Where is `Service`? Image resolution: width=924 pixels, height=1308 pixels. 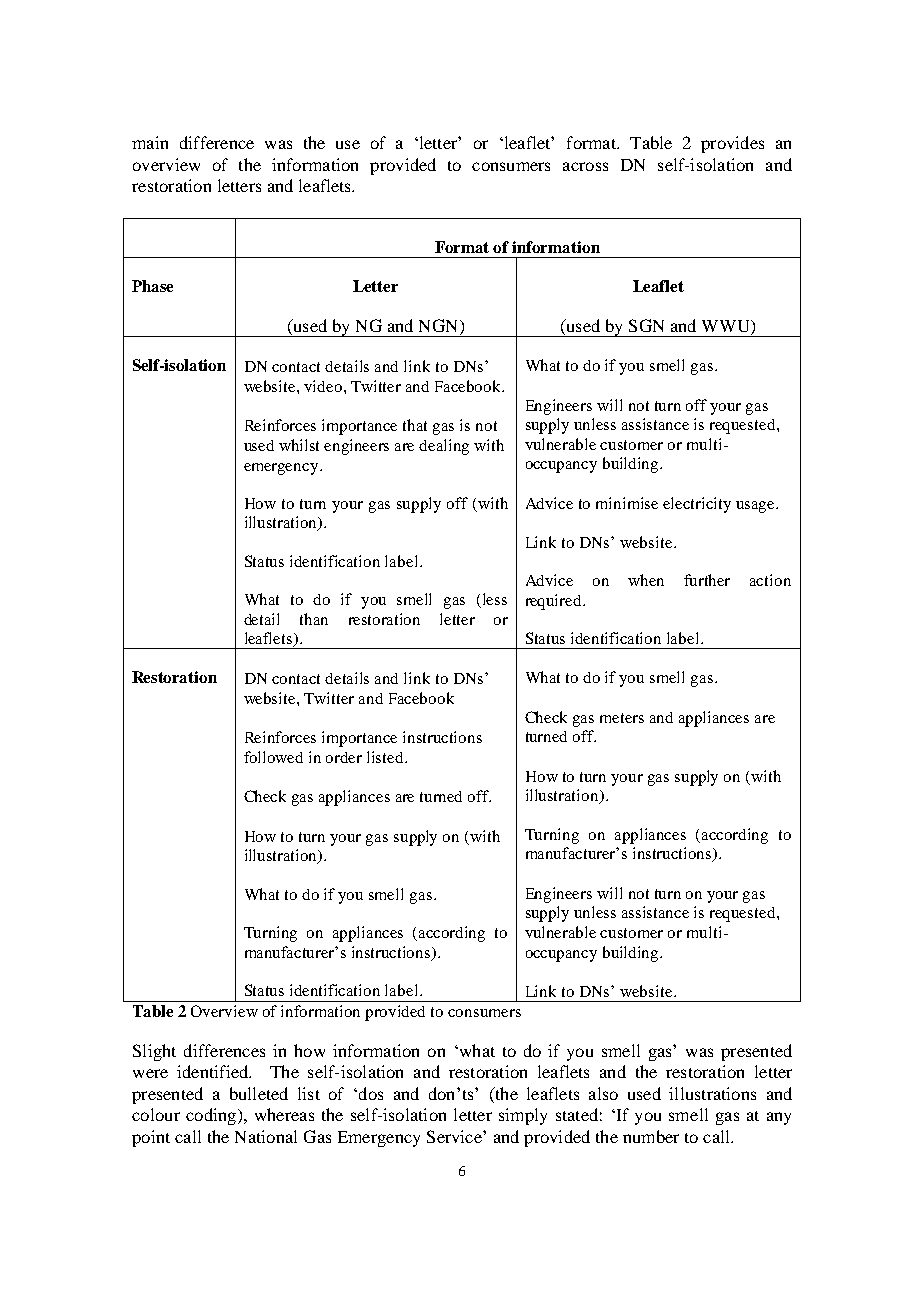 Service is located at coordinates (455, 1136).
